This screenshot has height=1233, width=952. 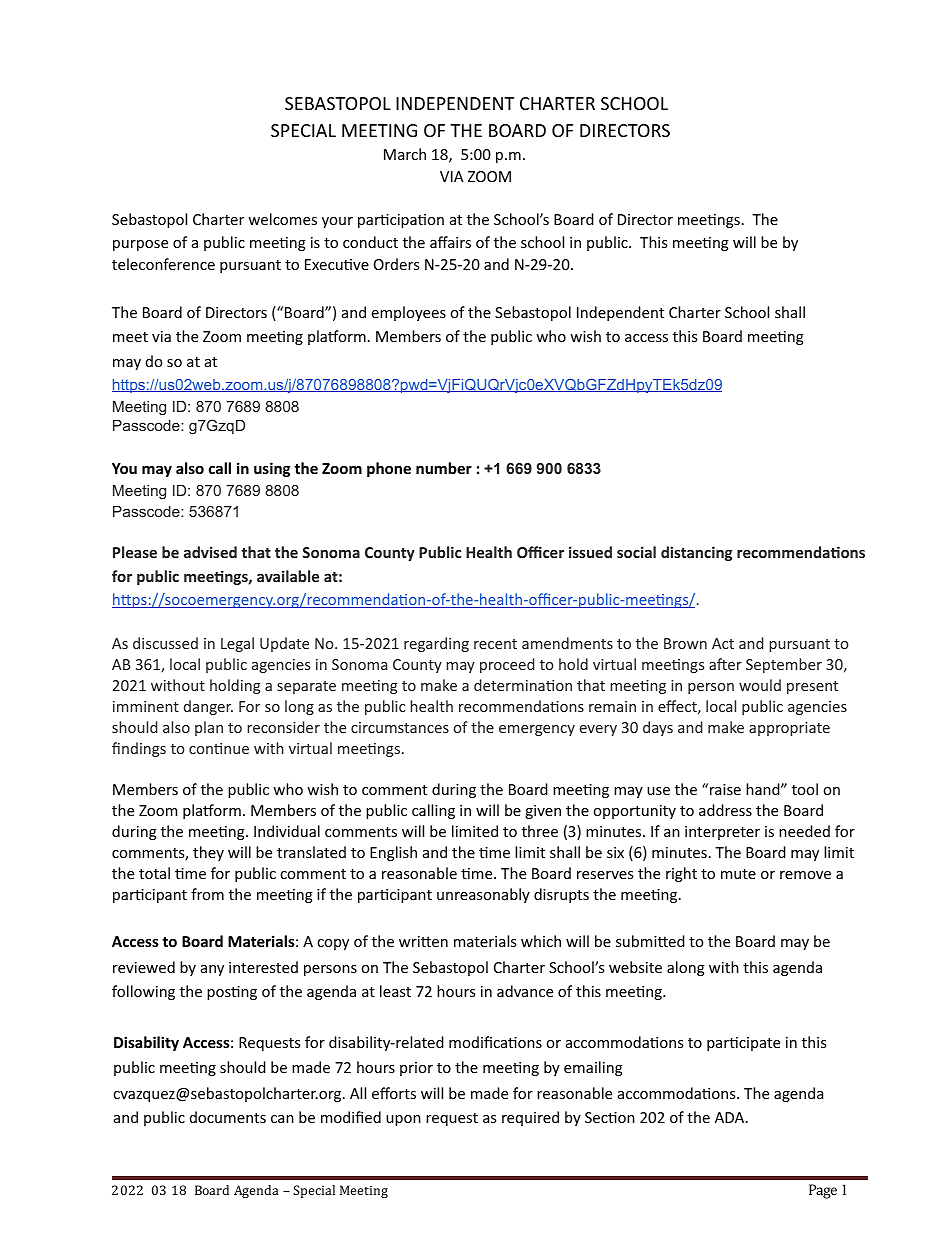 I want to click on Orders, so click(x=396, y=264).
